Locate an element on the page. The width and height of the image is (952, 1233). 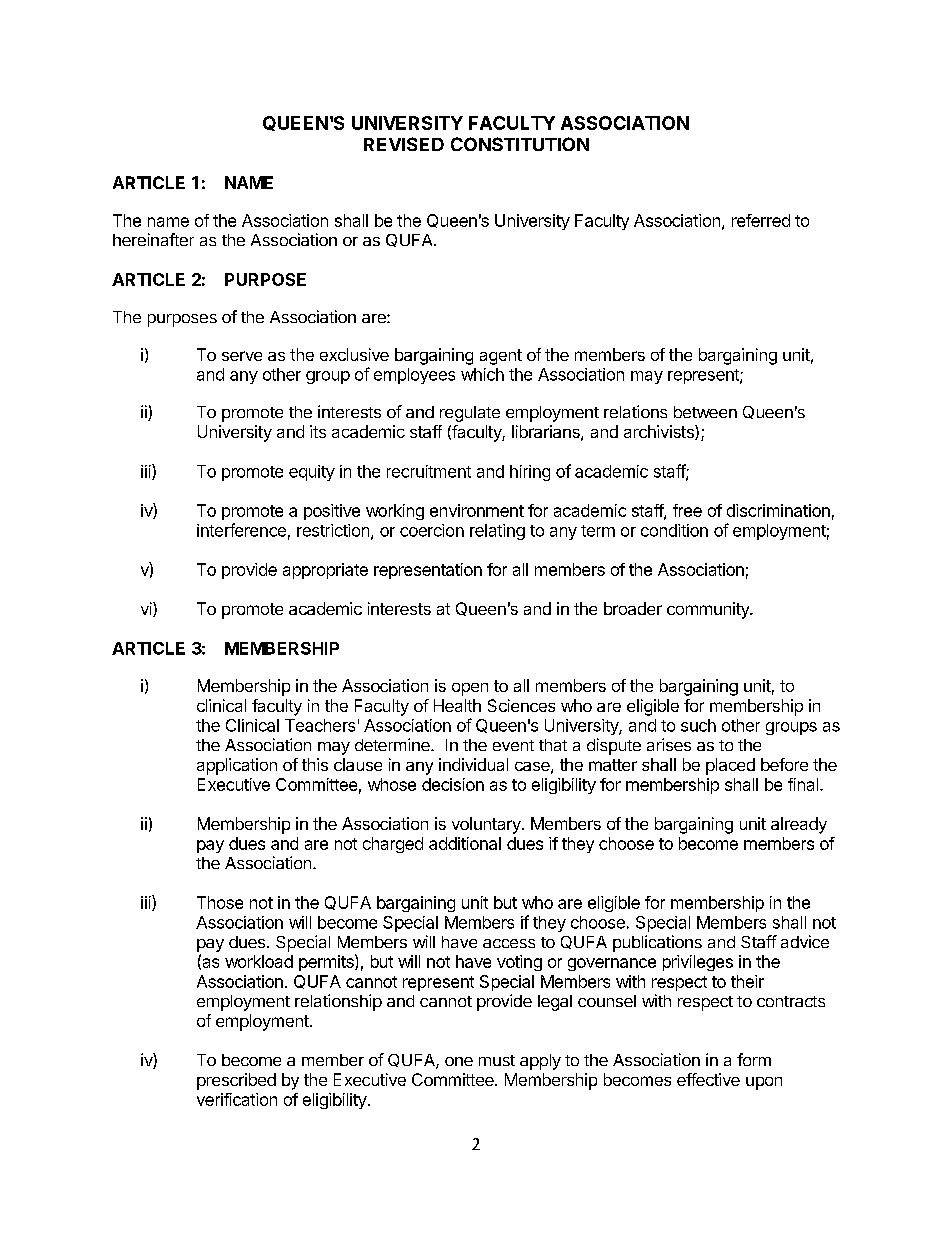
appropriate is located at coordinates (325, 571).
